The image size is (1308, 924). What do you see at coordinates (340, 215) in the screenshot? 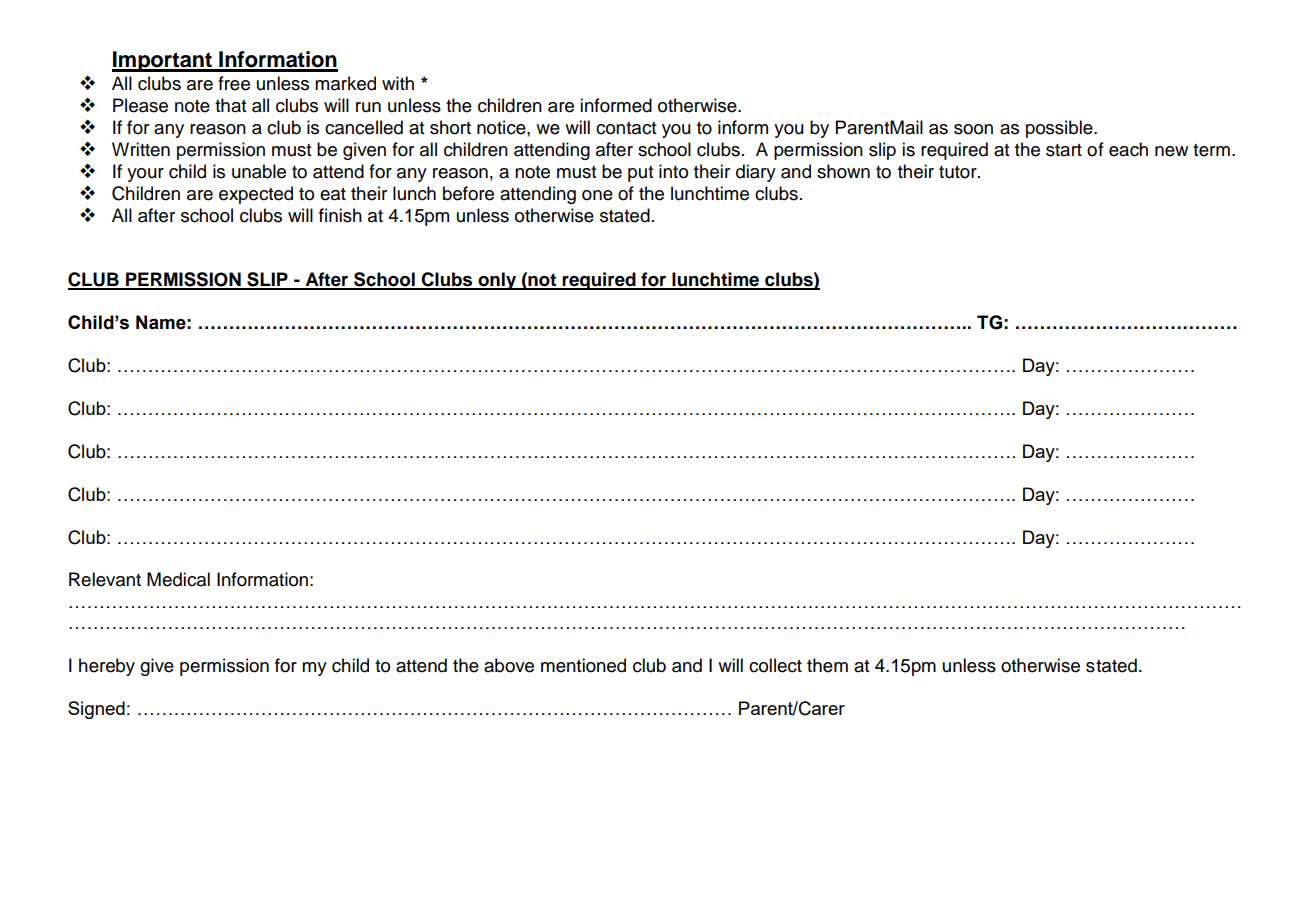
I see `finish` at bounding box center [340, 215].
